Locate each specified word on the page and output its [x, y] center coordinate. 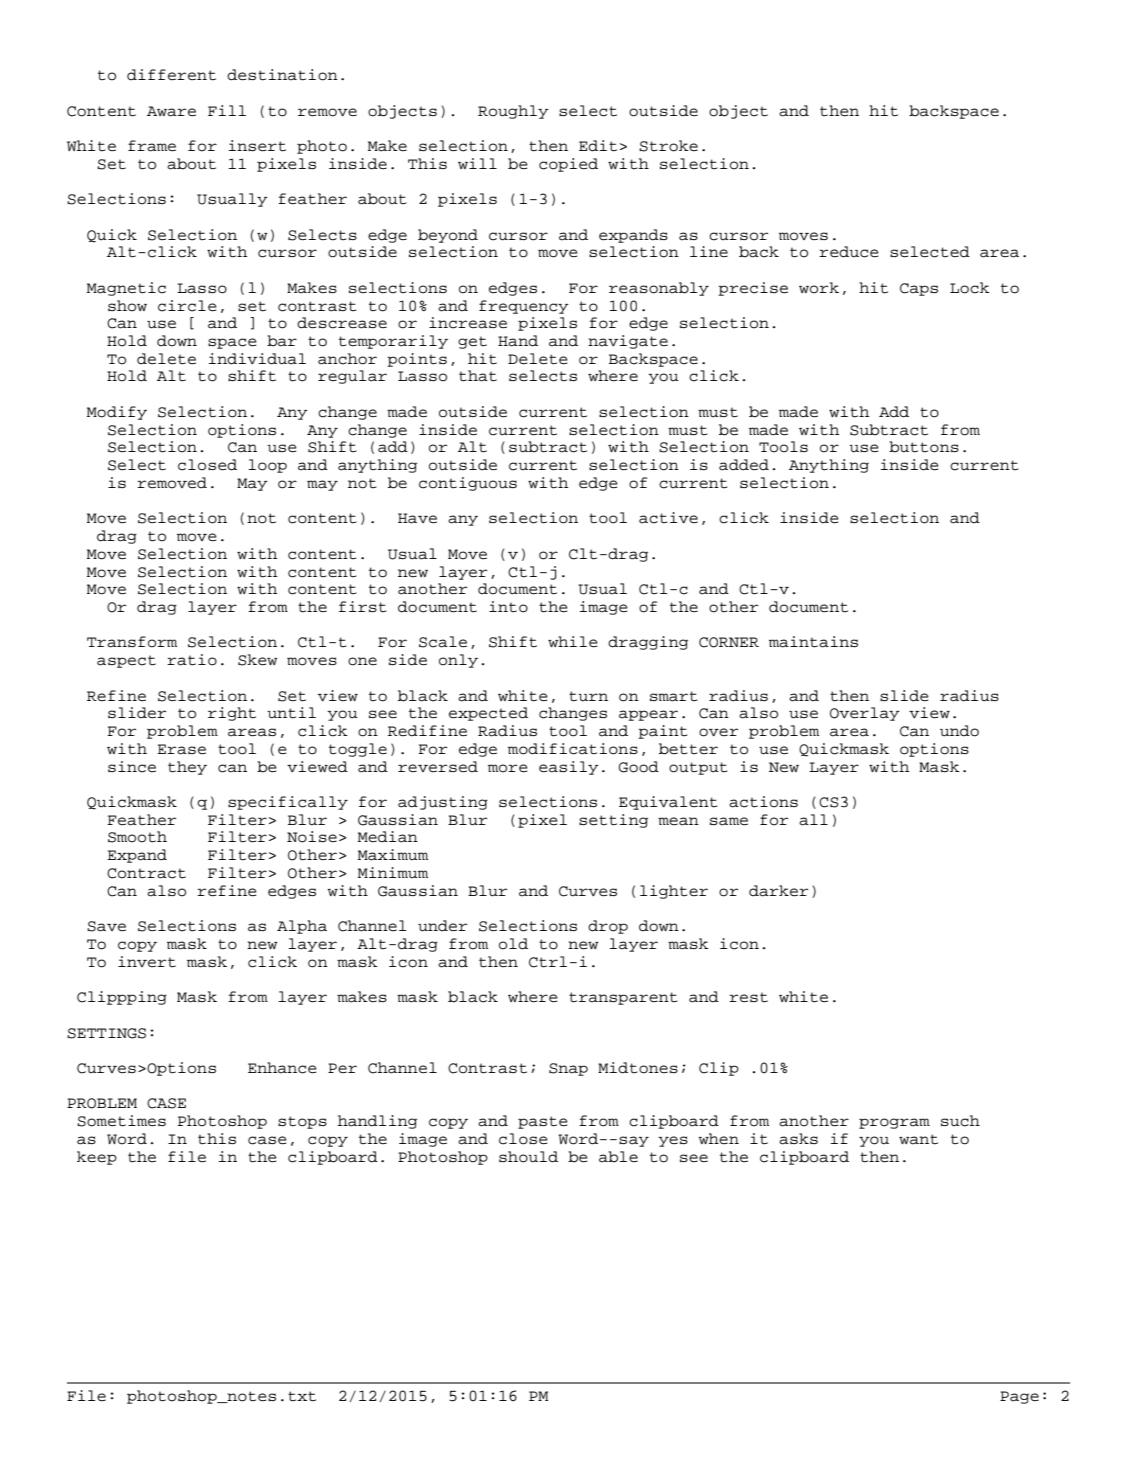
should [528, 1157]
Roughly [513, 112]
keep [97, 1158]
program [894, 1123]
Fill [227, 110]
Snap [568, 1069]
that [478, 376]
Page [1019, 1397]
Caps [919, 289]
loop [268, 466]
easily [569, 768]
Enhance [282, 1068]
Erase [181, 749]
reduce [849, 252]
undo [959, 731]
